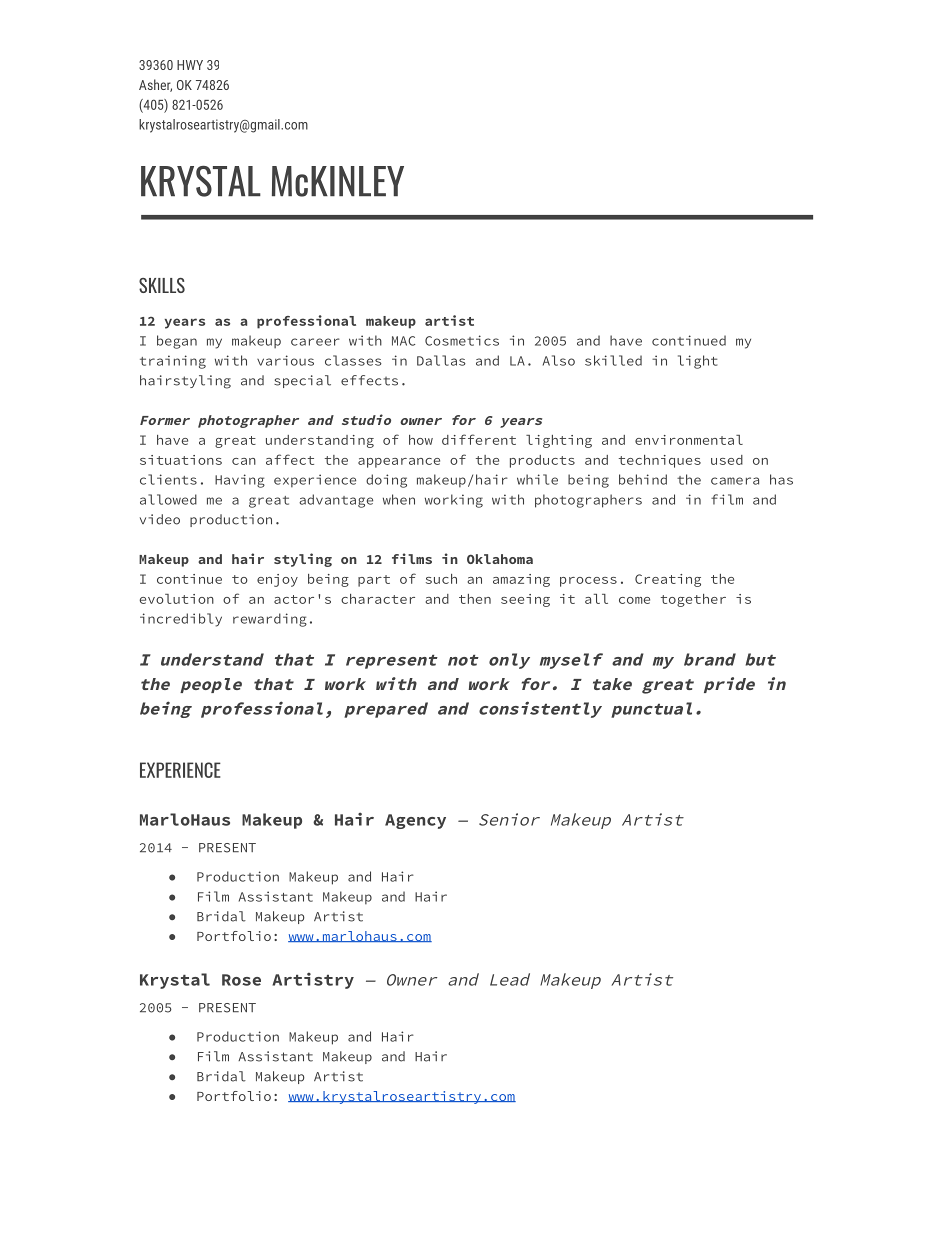  I want to click on began, so click(177, 342).
